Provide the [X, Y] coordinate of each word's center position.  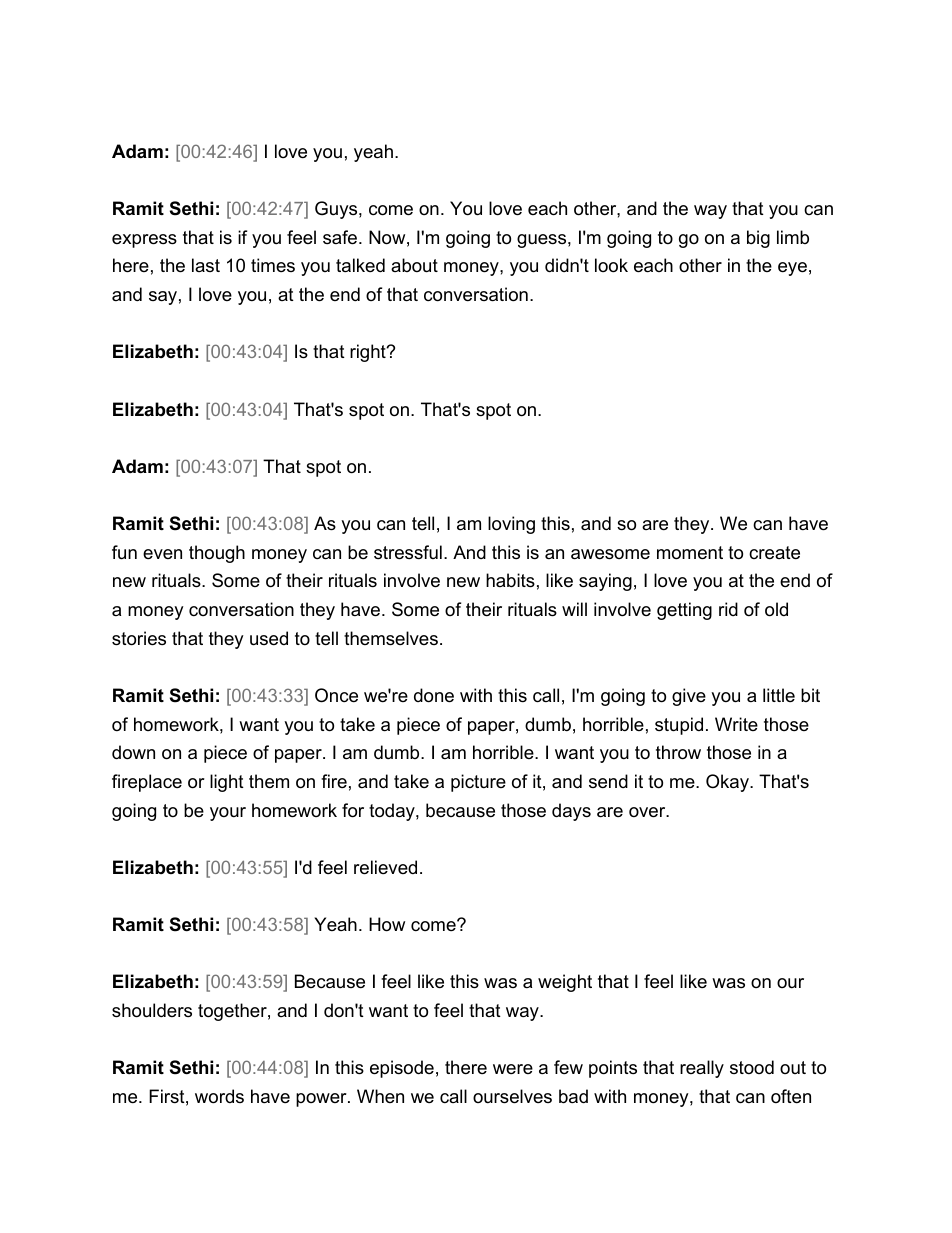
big [758, 239]
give [689, 697]
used [269, 638]
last [206, 265]
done [434, 695]
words [219, 1096]
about [414, 265]
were [513, 1069]
